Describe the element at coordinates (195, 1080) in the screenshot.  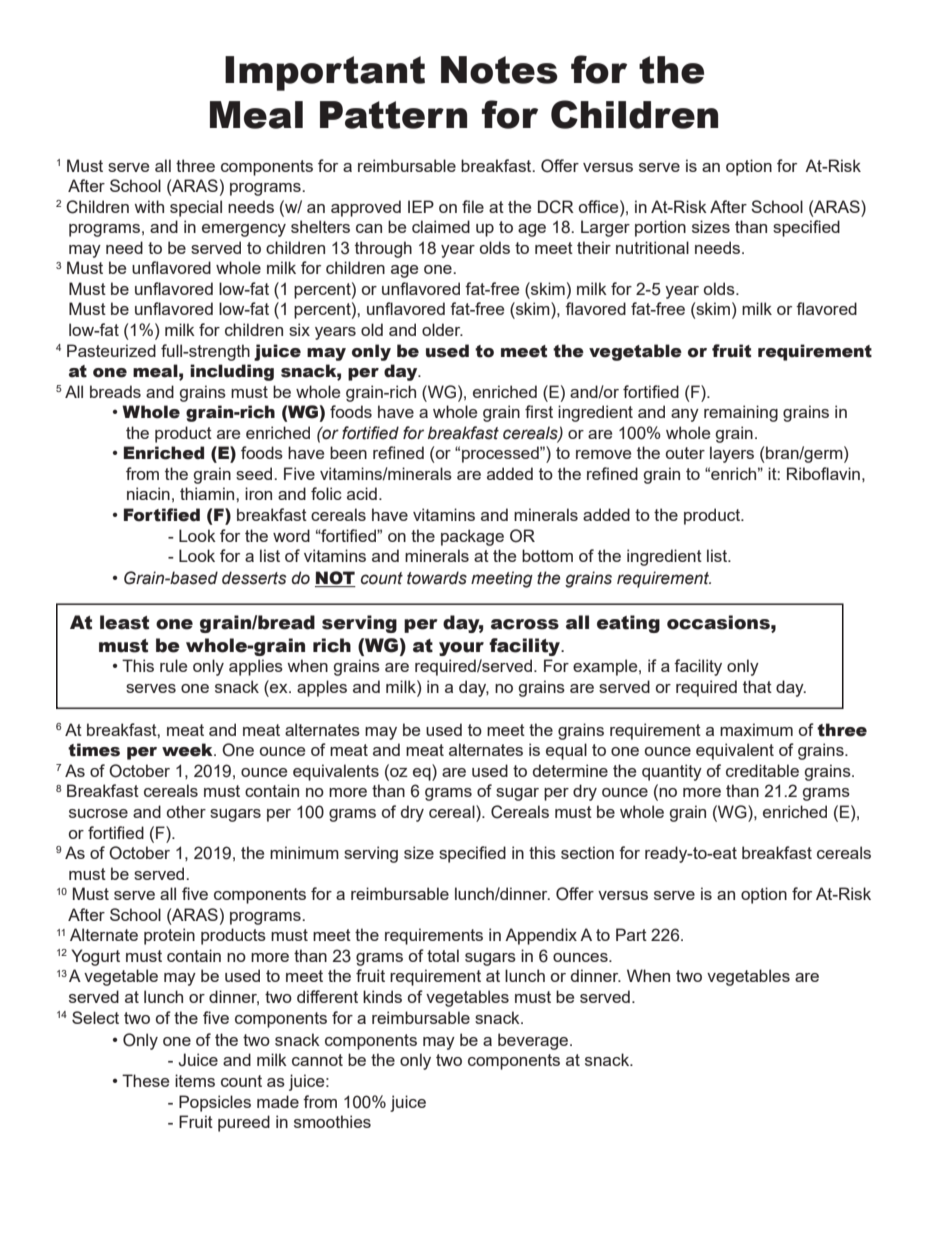
I see `items` at that location.
